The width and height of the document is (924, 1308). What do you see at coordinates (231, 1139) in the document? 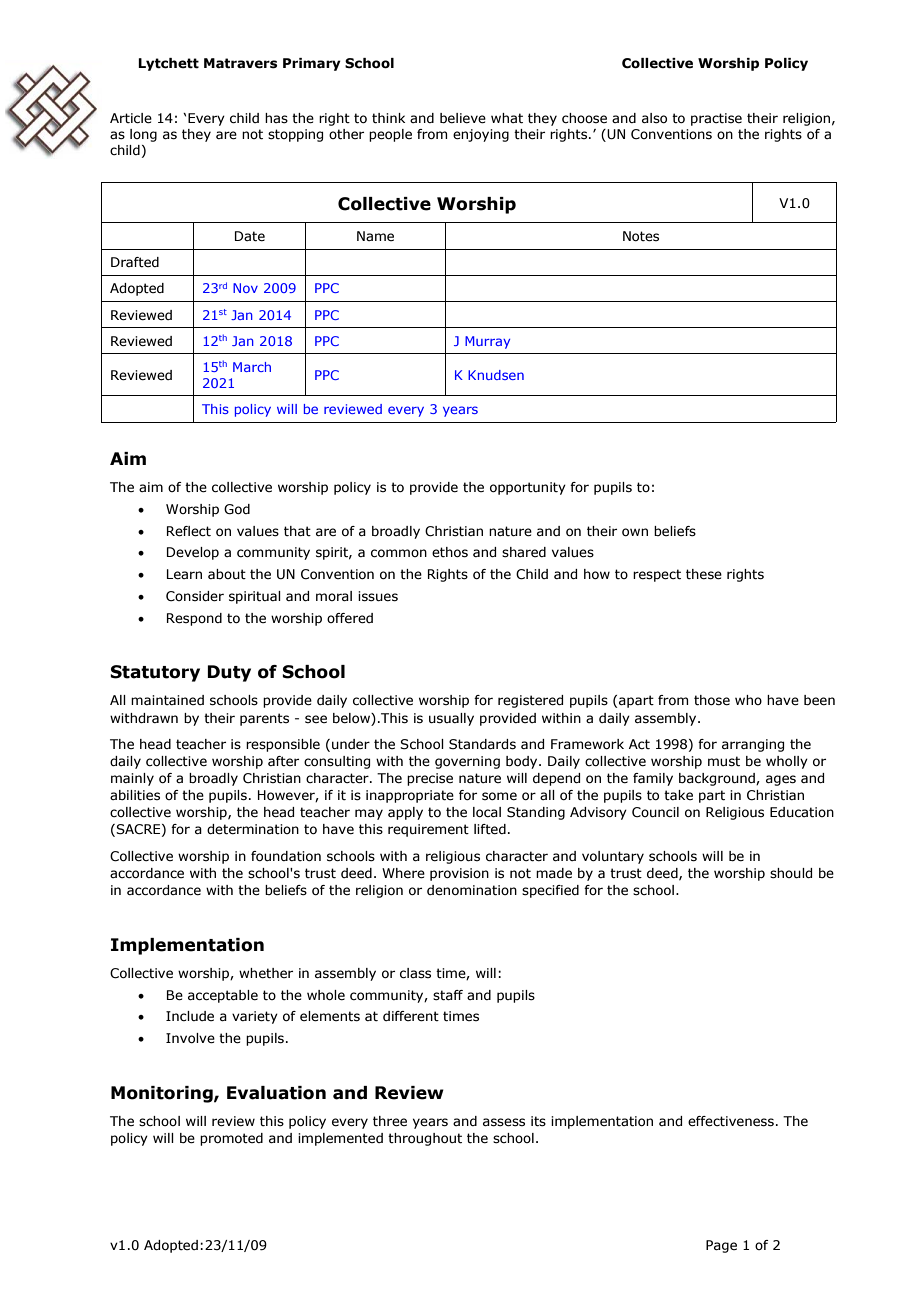
I see `promoted` at bounding box center [231, 1139].
